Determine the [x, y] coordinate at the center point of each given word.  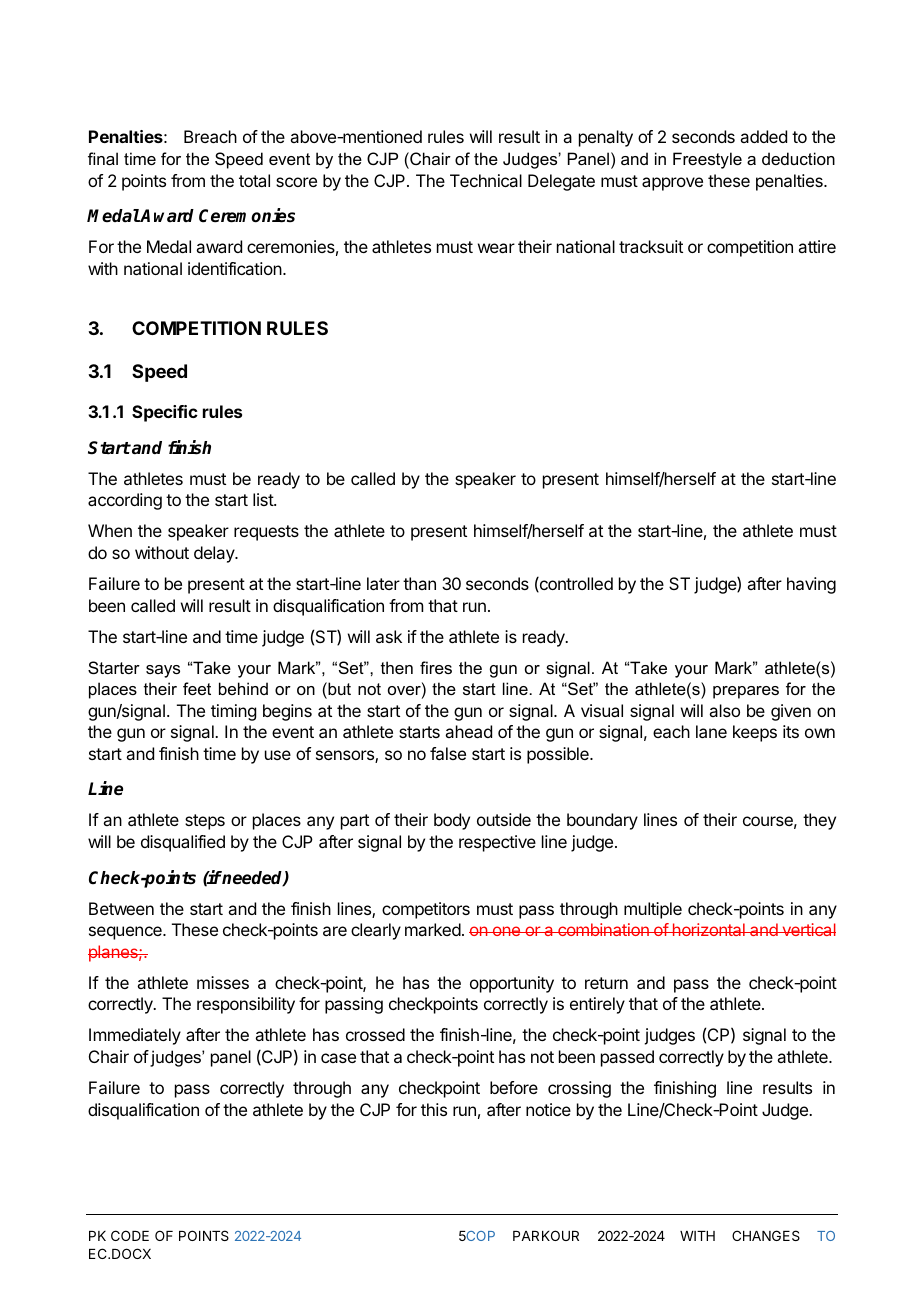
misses [223, 982]
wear [496, 248]
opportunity [512, 984]
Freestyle [707, 160]
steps [205, 822]
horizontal [708, 929]
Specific [165, 413]
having [811, 585]
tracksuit [651, 246]
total [254, 180]
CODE [130, 1235]
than [419, 583]
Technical [486, 180]
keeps [755, 733]
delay [215, 554]
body [452, 821]
